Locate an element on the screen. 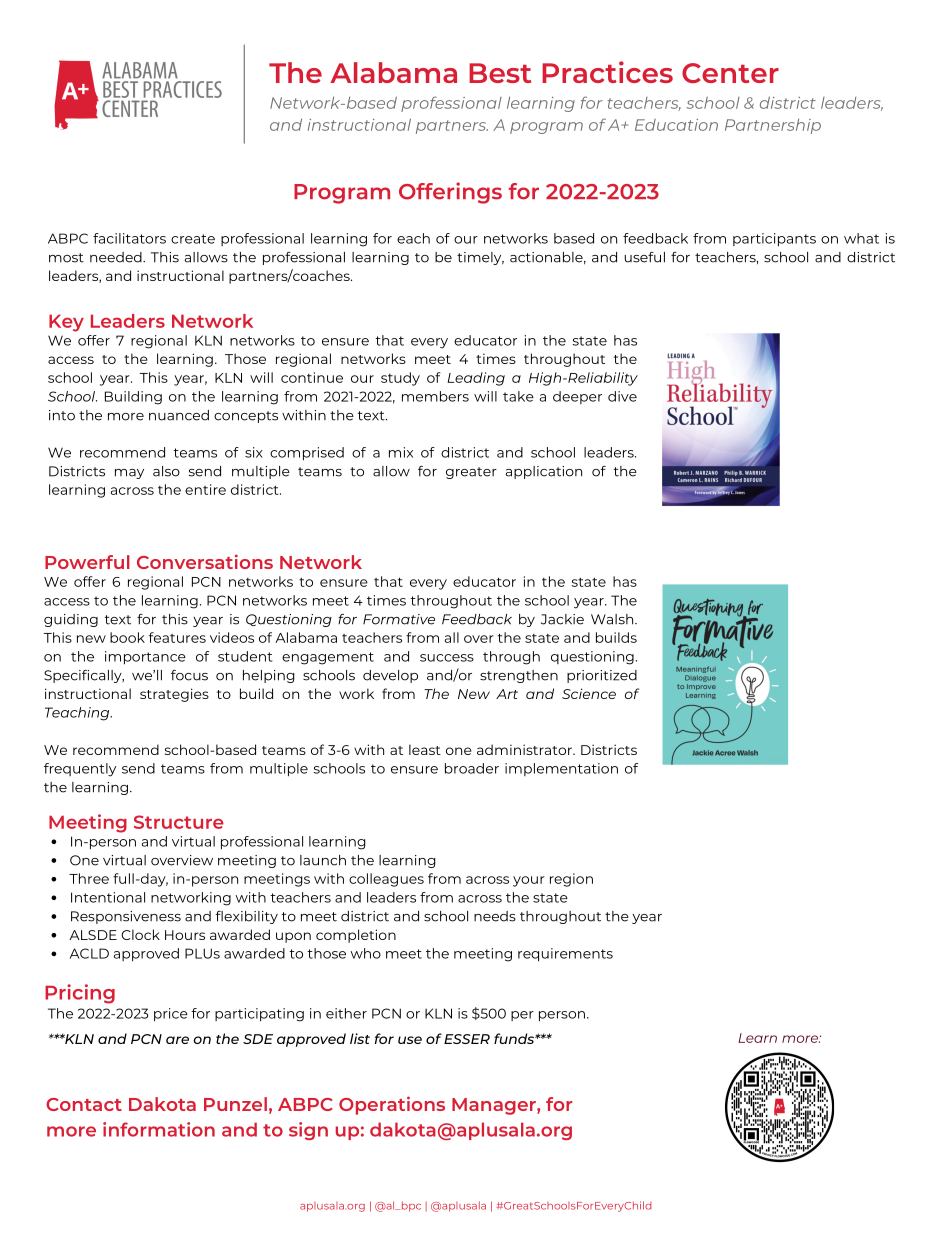 This screenshot has height=1233, width=952. facilitators is located at coordinates (129, 238).
